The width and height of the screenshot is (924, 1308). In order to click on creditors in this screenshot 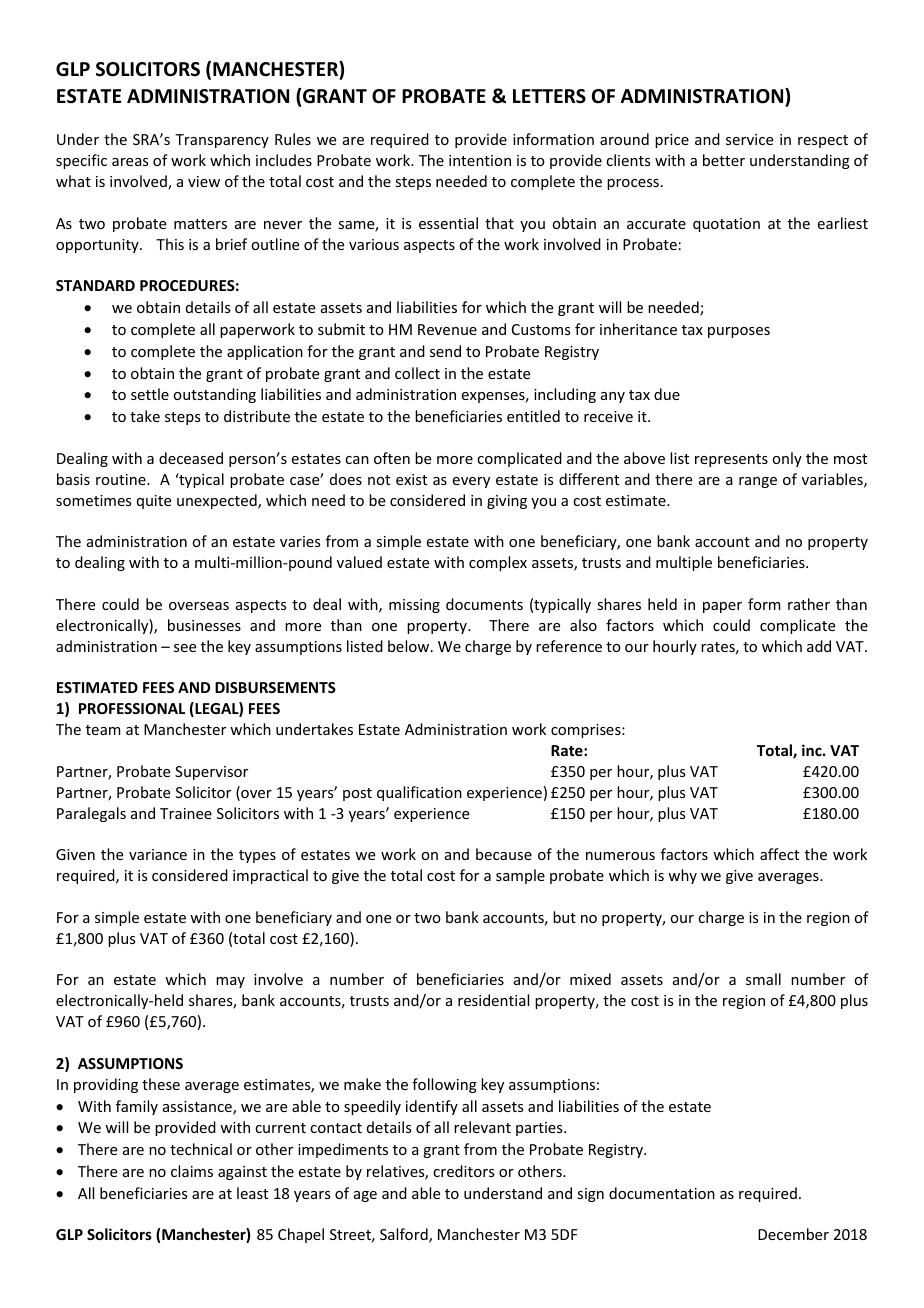, I will do `click(463, 1171)`.
